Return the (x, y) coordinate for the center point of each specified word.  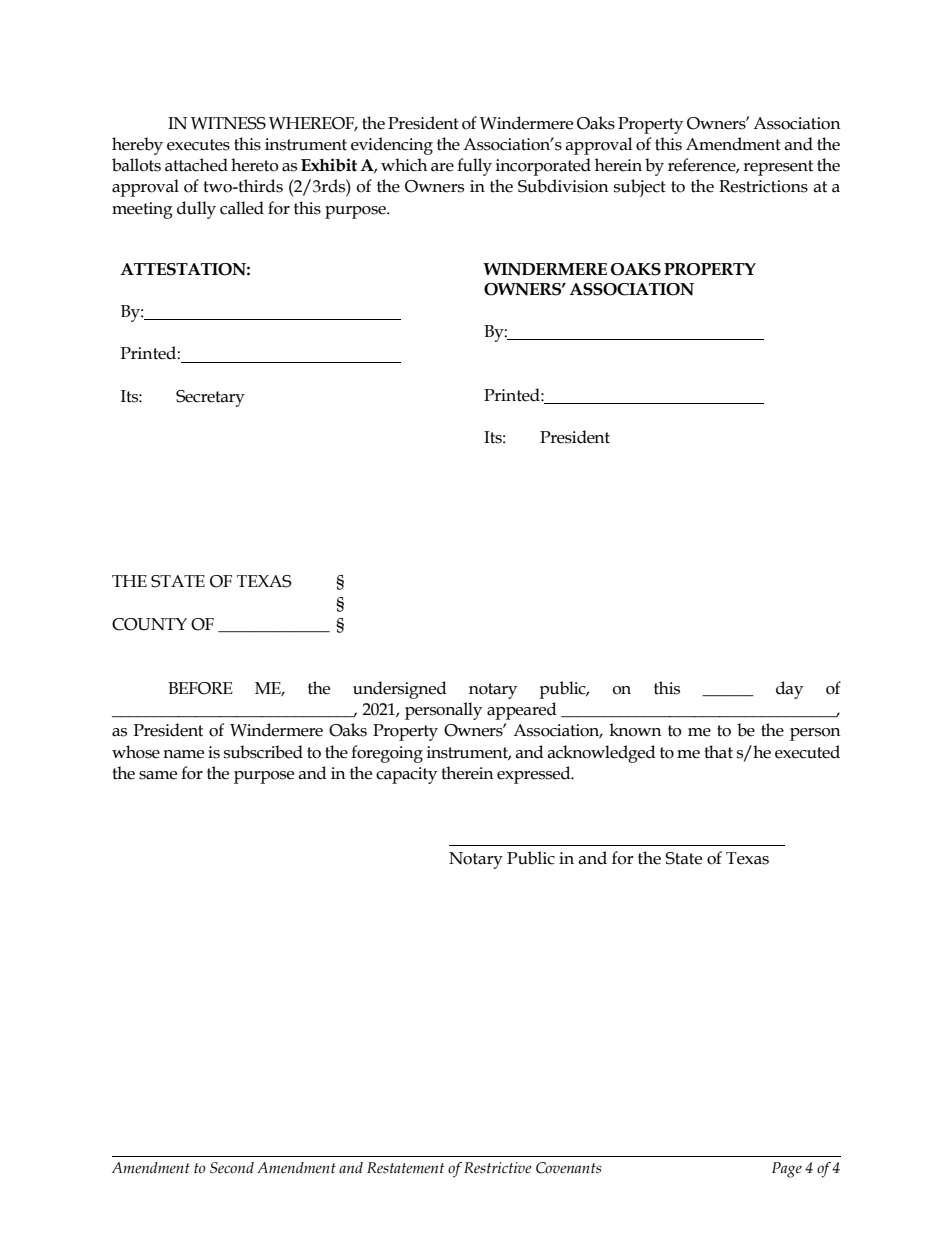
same (158, 775)
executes (198, 145)
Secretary (210, 398)
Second (232, 1168)
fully (474, 167)
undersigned (400, 690)
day (789, 690)
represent (778, 168)
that (718, 752)
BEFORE (200, 688)
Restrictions (763, 186)
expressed (535, 775)
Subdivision (563, 186)
